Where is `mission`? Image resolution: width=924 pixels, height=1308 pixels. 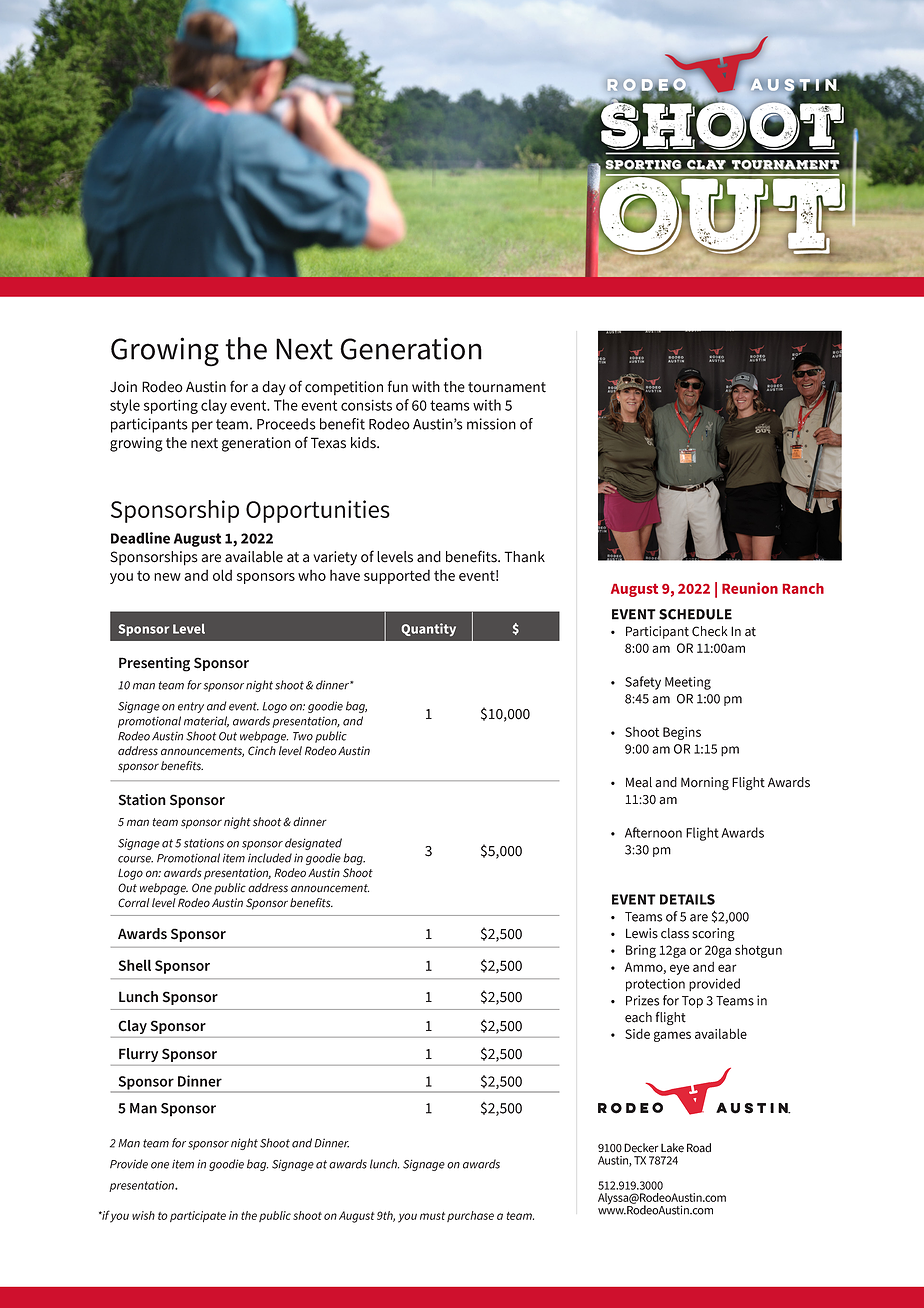 mission is located at coordinates (491, 424).
